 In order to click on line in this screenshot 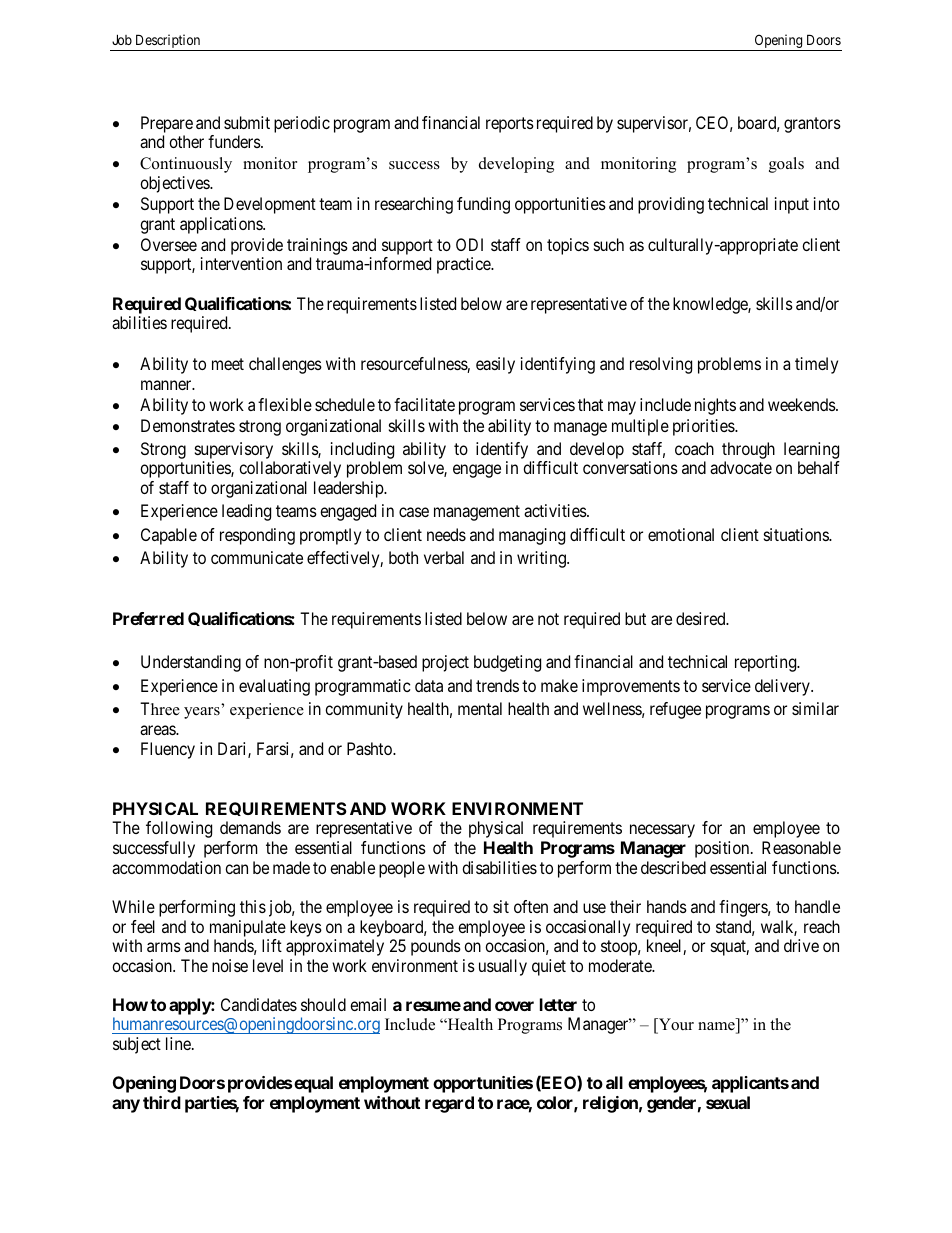, I will do `click(179, 1043)`.
